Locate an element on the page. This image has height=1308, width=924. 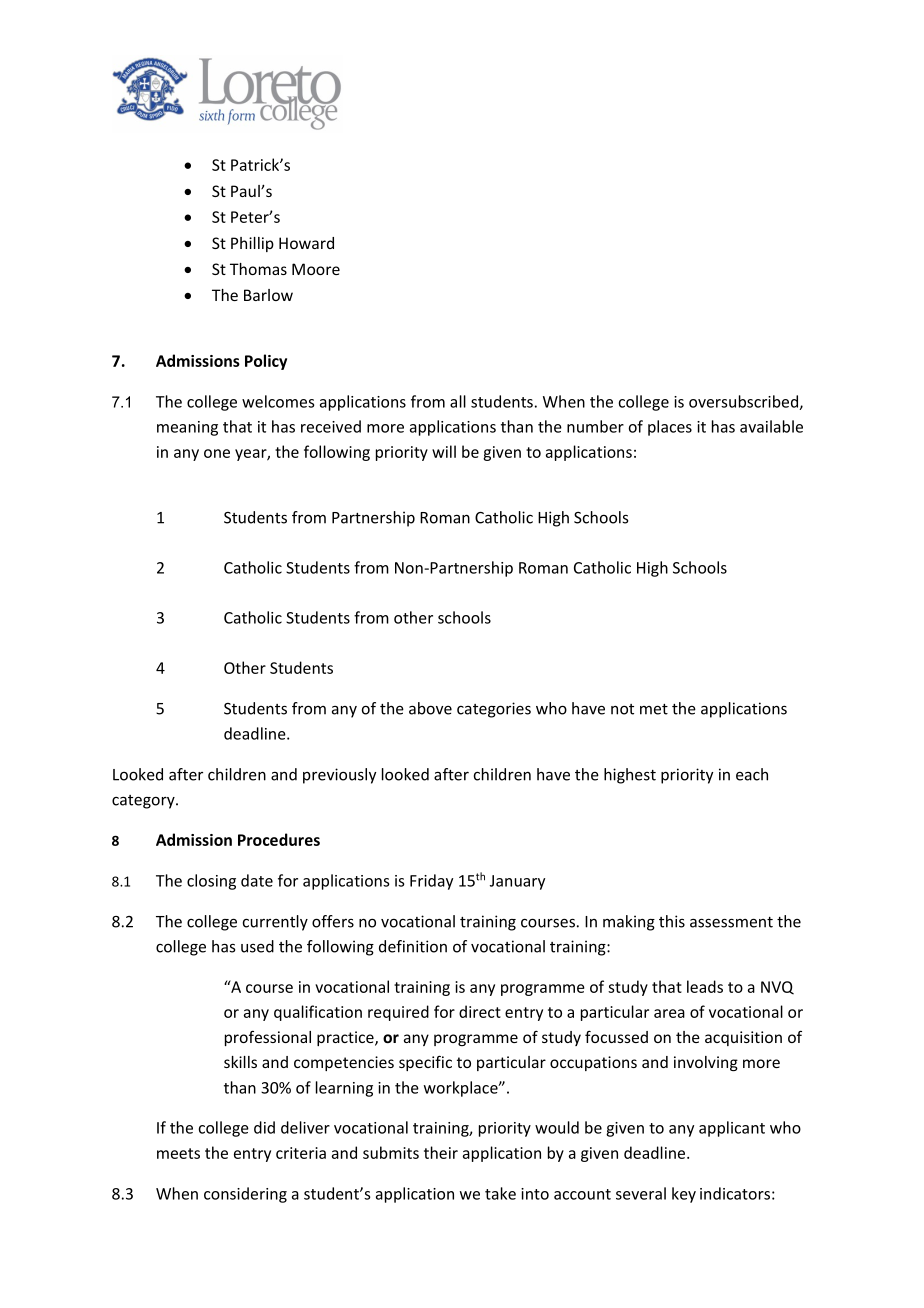
previously is located at coordinates (339, 776).
